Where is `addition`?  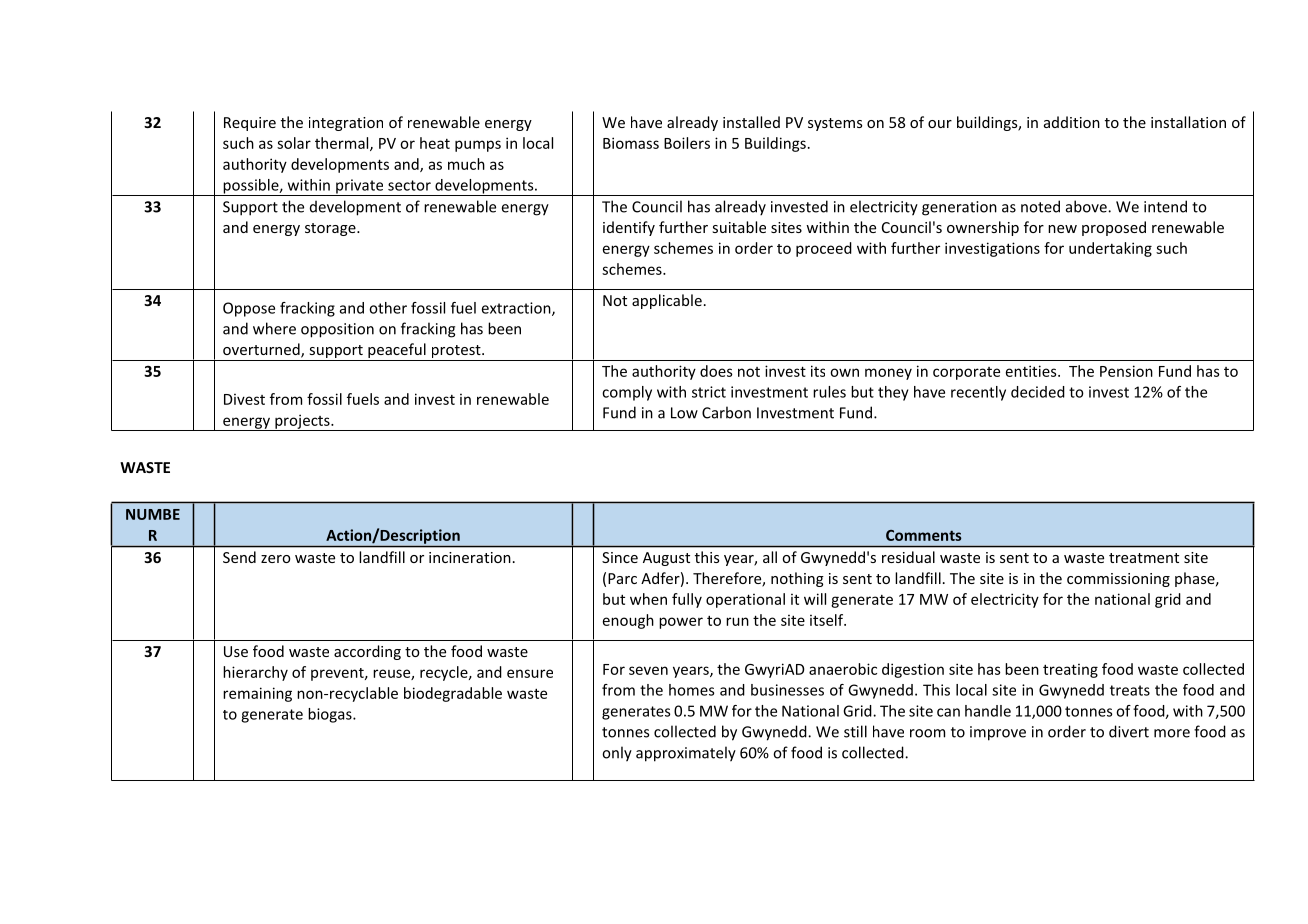
addition is located at coordinates (1072, 122).
